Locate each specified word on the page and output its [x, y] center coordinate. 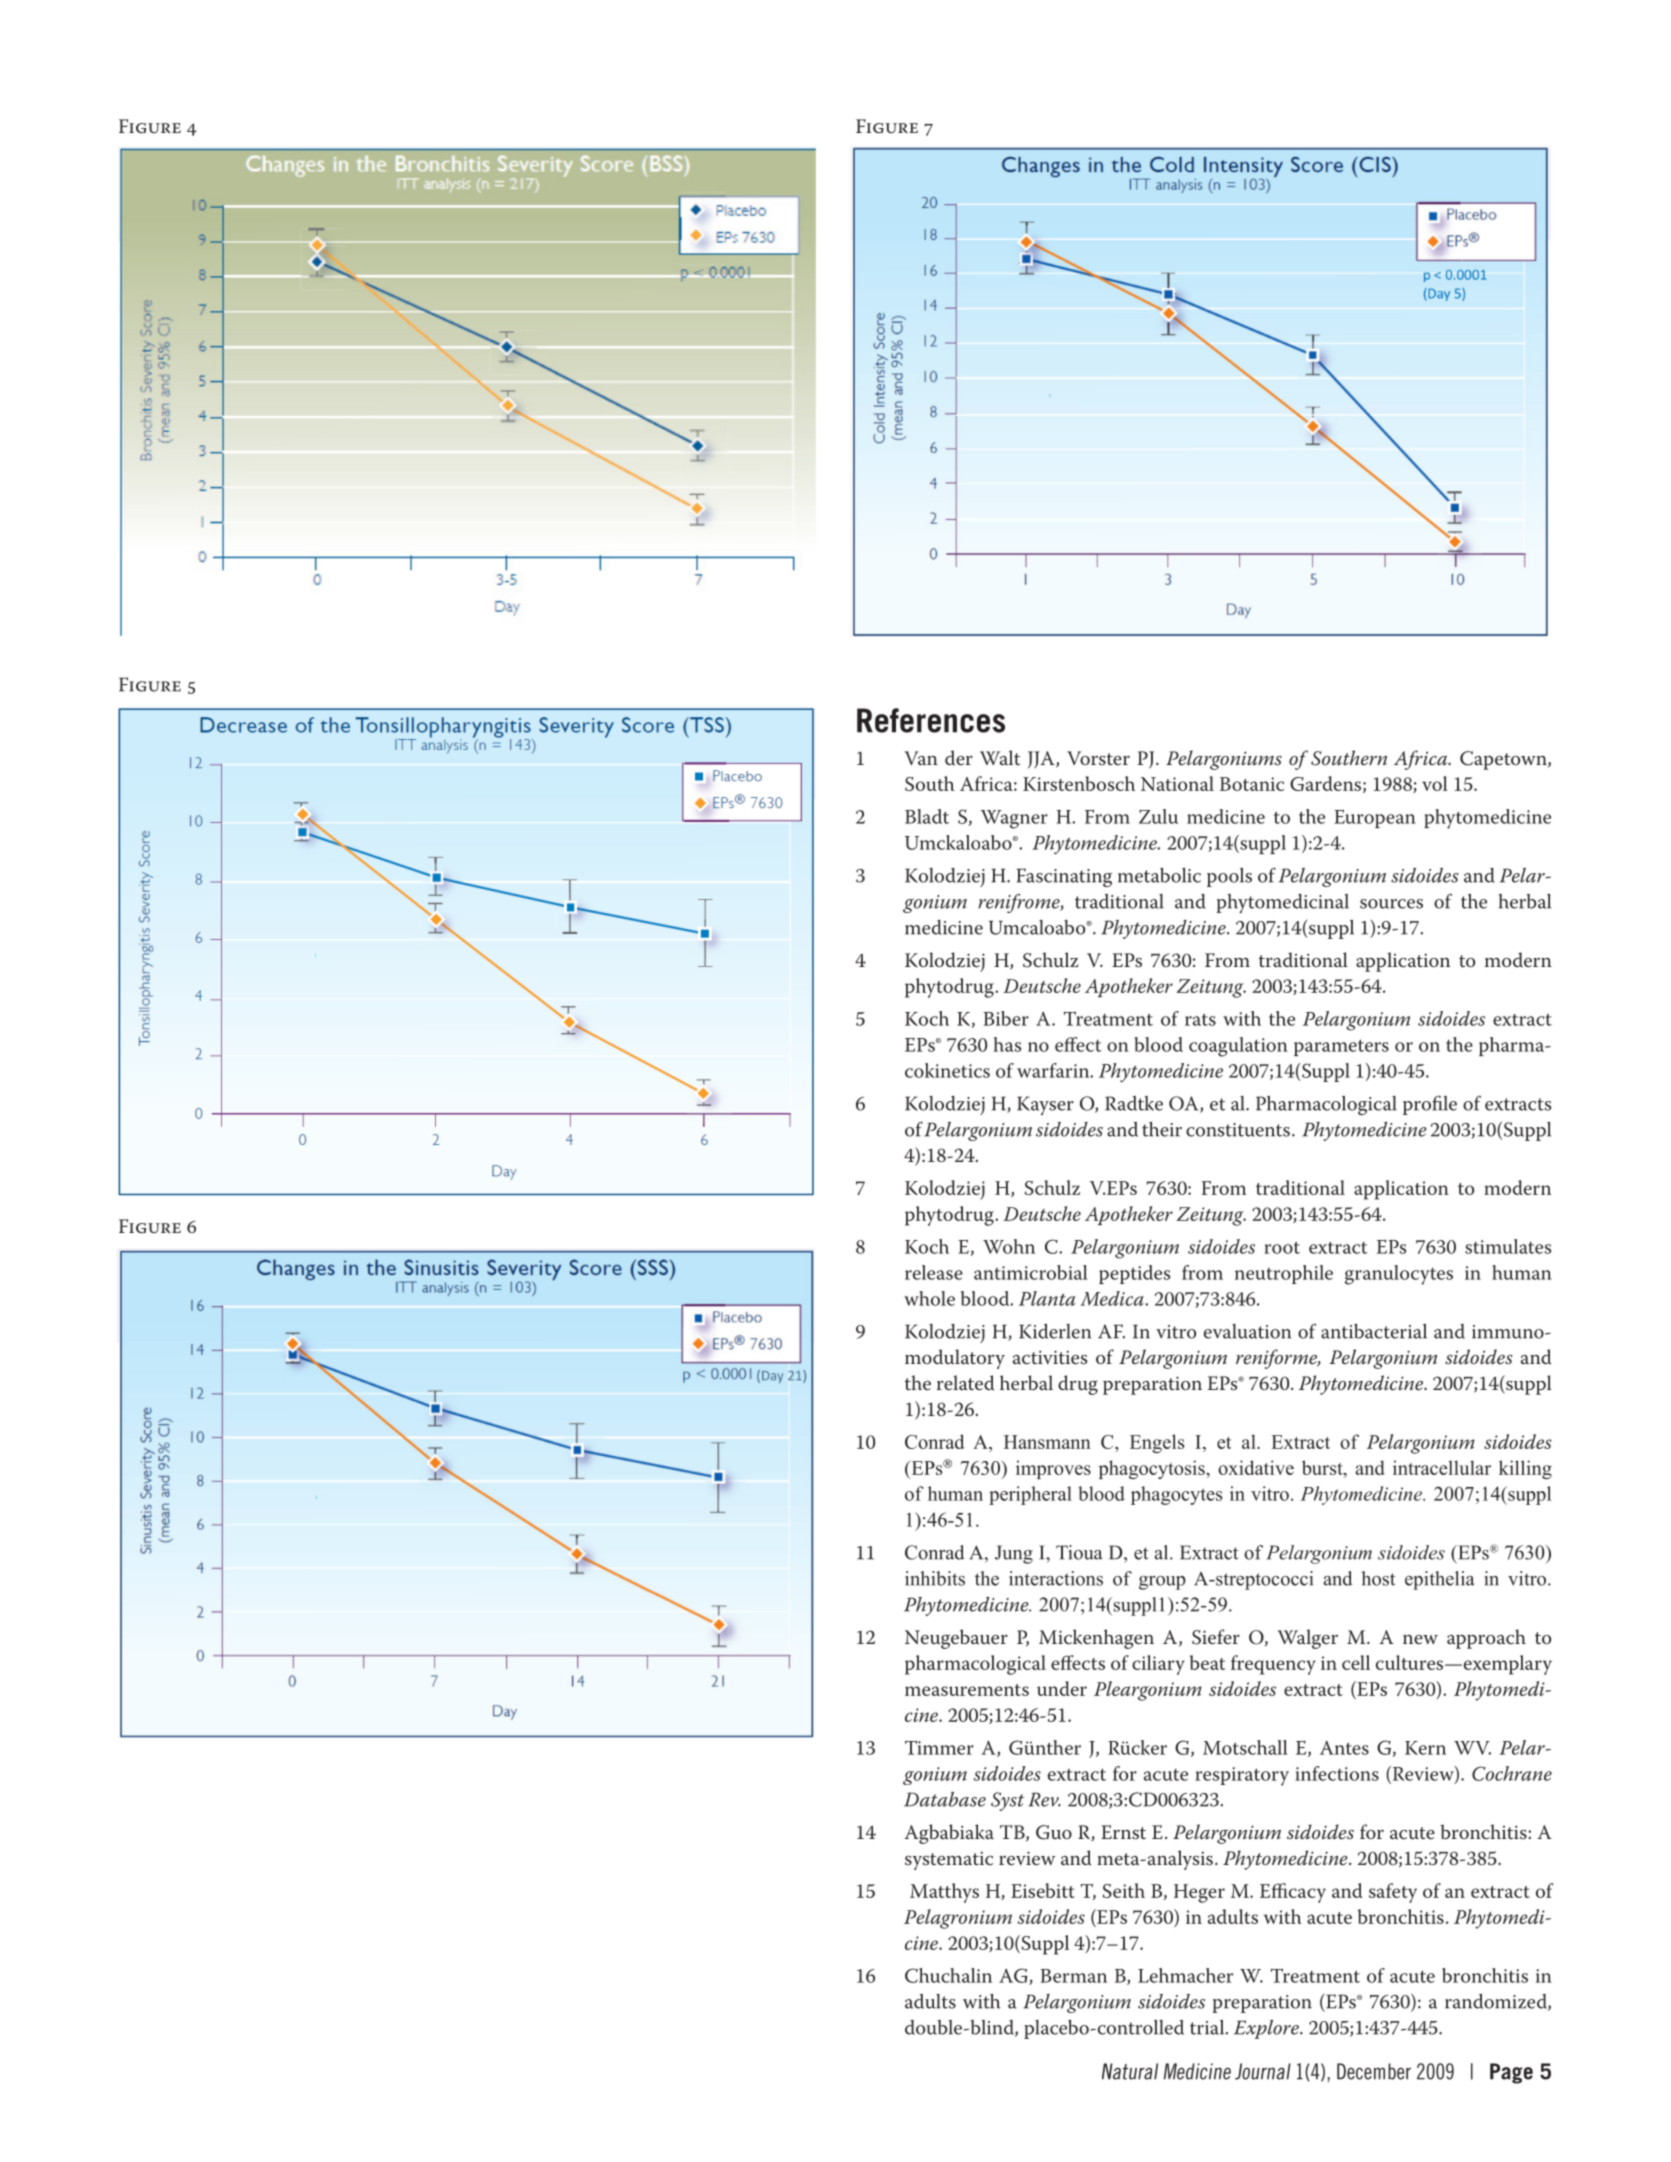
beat [1207, 1662]
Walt [1000, 757]
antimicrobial [1031, 1272]
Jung [1014, 1554]
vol [1435, 783]
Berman [1074, 1976]
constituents [1238, 1130]
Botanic [1252, 784]
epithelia [1439, 1580]
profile [1430, 1105]
